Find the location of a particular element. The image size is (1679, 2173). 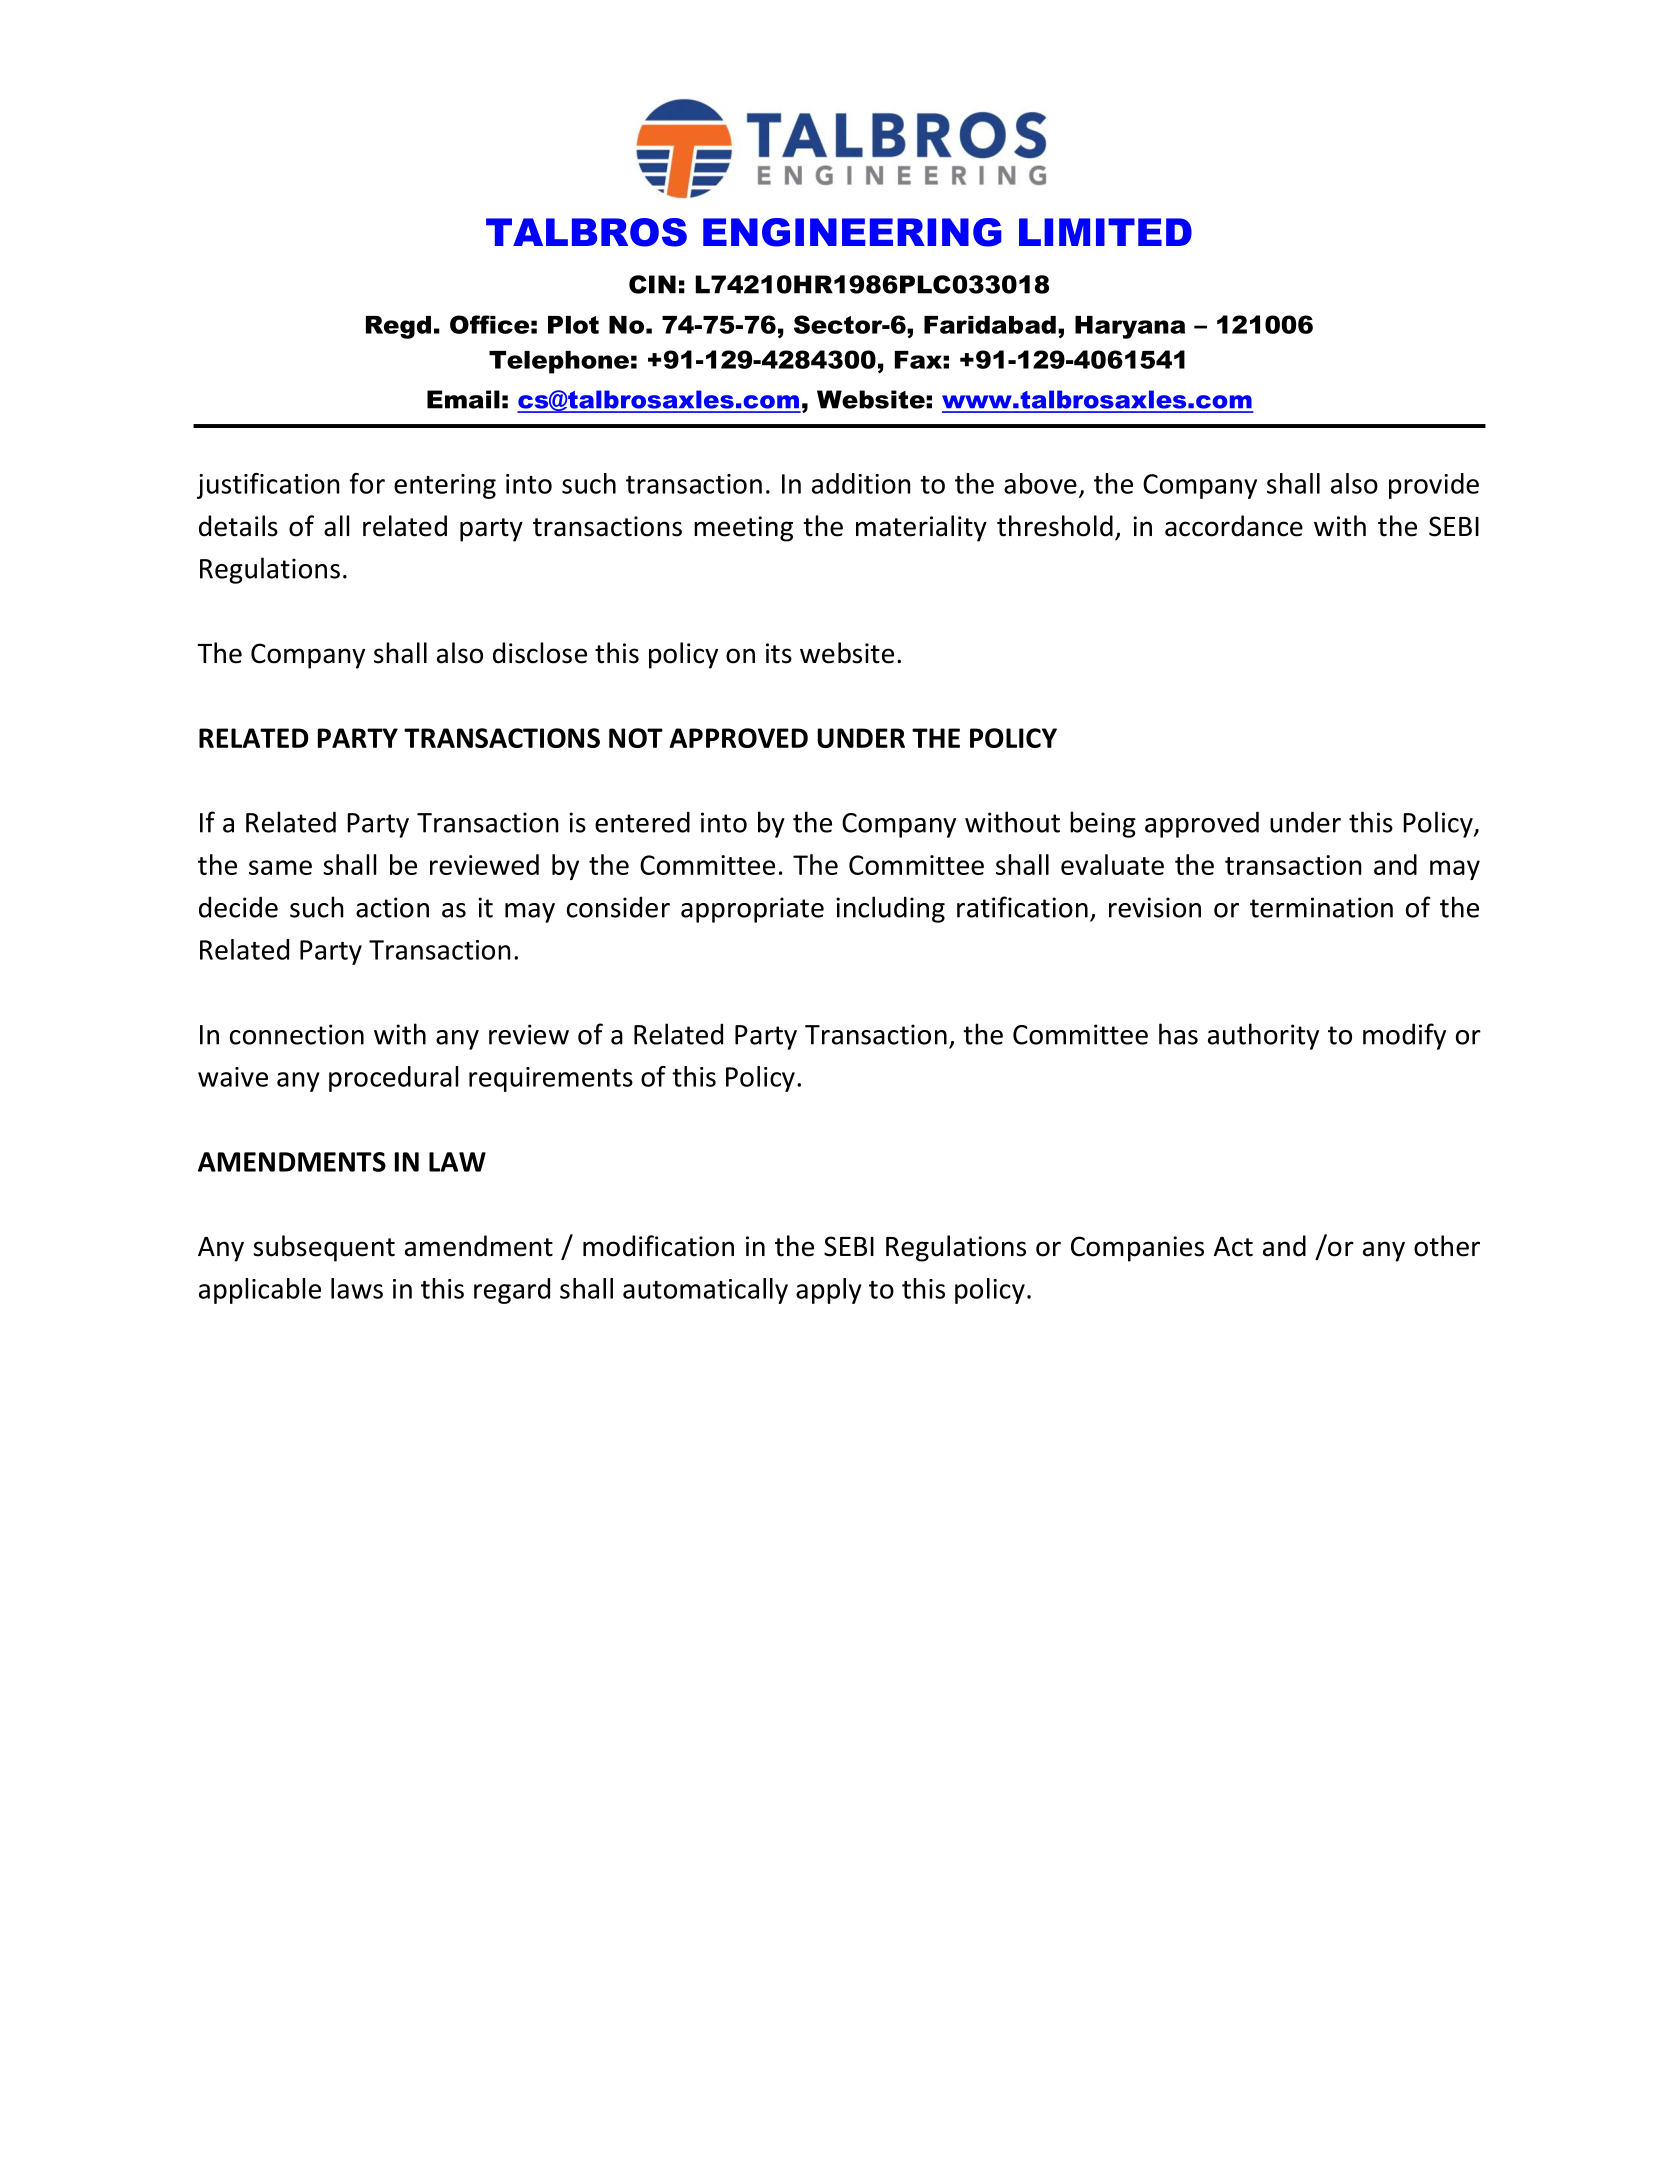

LIMITED is located at coordinates (1105, 232).
